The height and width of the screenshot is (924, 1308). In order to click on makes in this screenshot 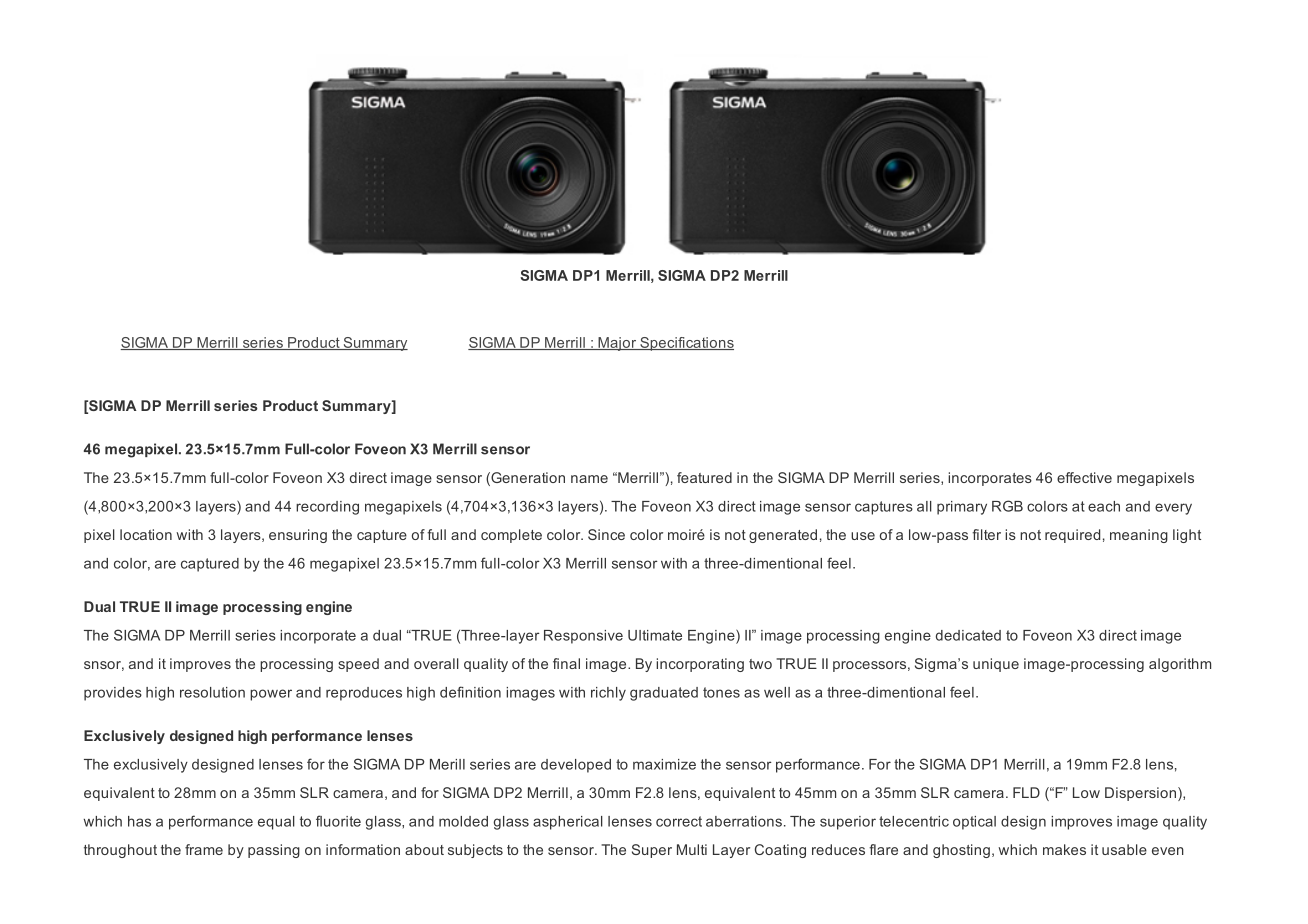, I will do `click(1064, 849)`.
